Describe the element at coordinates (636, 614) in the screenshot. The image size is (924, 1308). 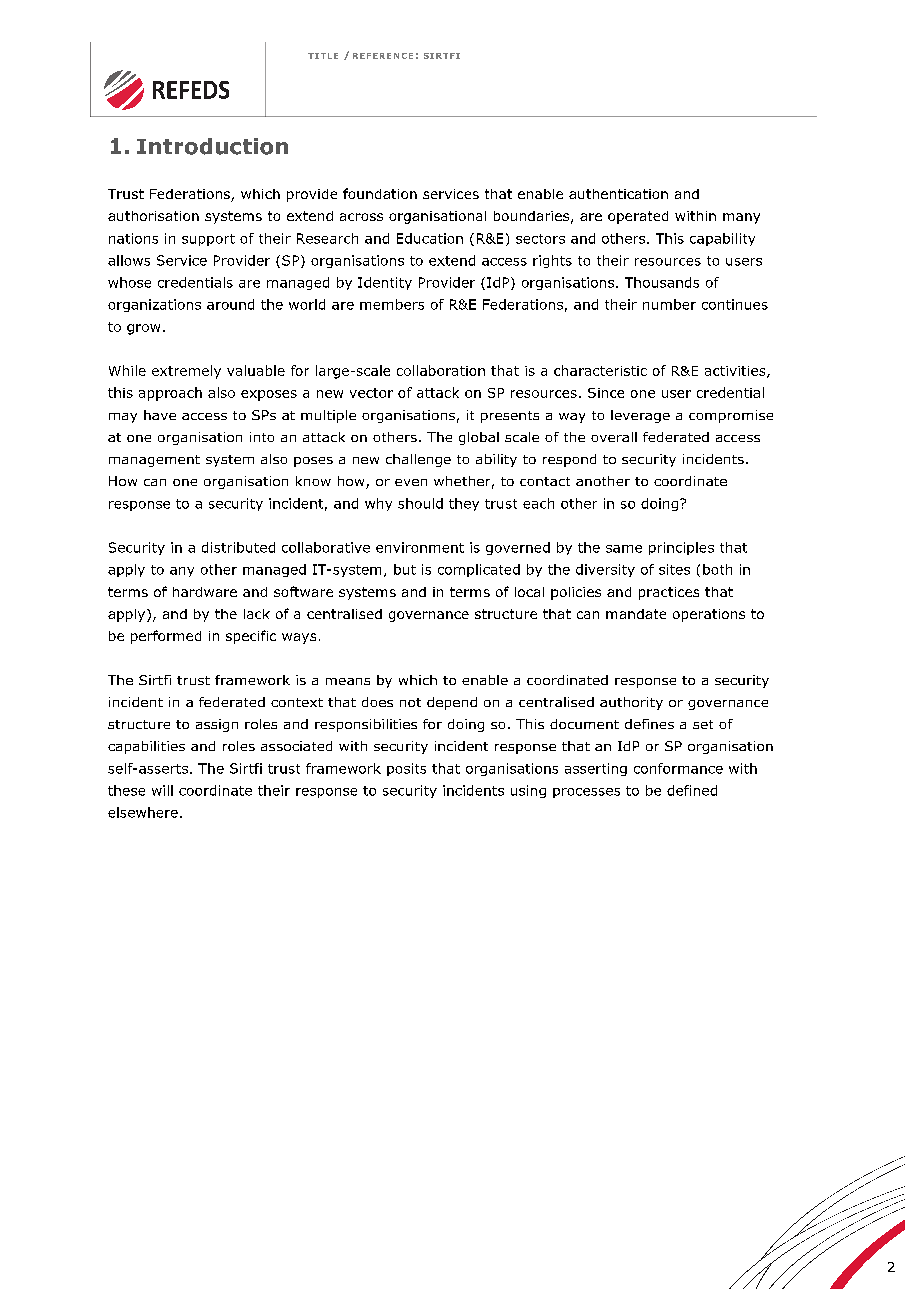
I see `mandate` at that location.
